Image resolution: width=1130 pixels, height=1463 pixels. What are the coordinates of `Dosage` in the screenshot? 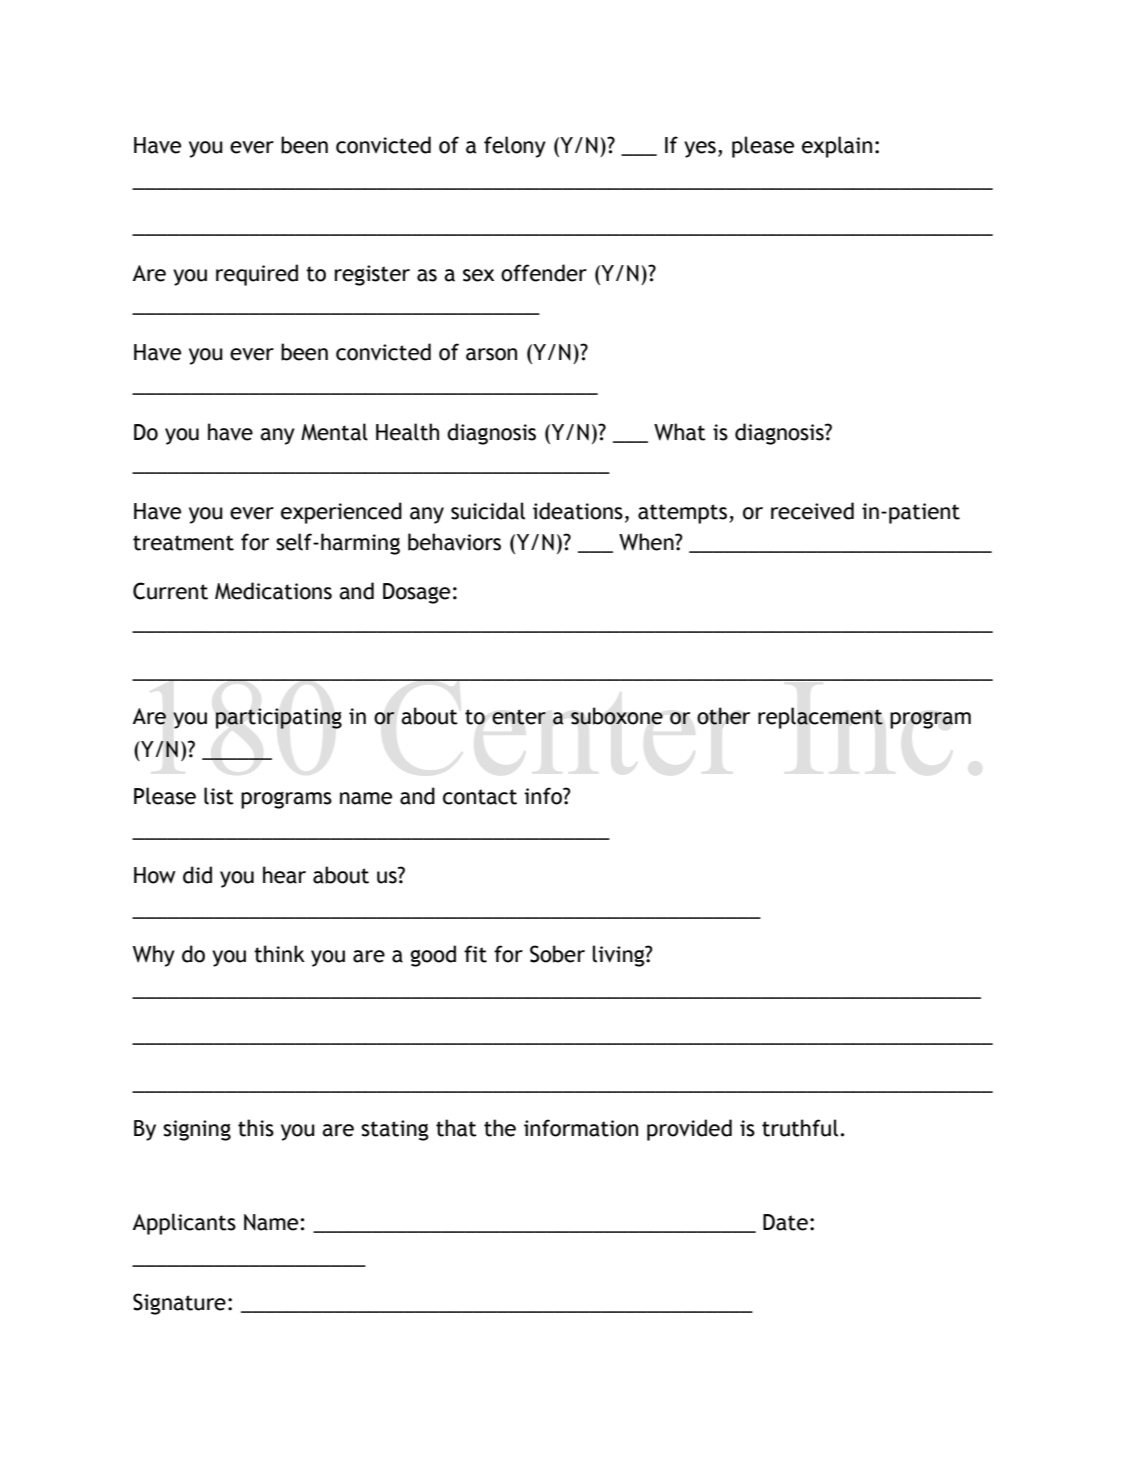 It's located at (416, 593).
